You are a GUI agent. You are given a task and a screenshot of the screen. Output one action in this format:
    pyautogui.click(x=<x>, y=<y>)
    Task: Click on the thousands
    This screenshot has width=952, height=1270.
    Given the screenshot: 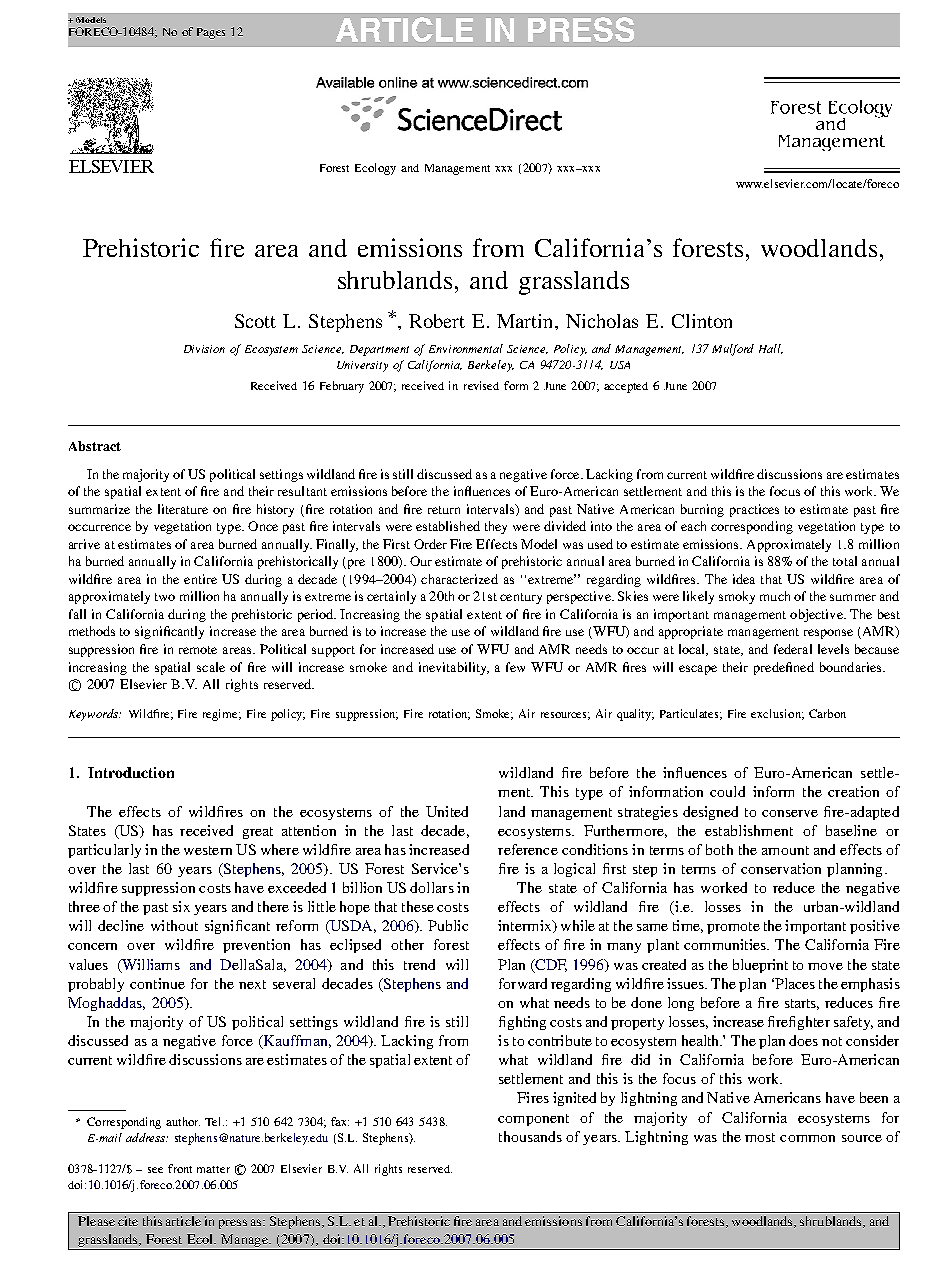 What is the action you would take?
    pyautogui.click(x=530, y=1136)
